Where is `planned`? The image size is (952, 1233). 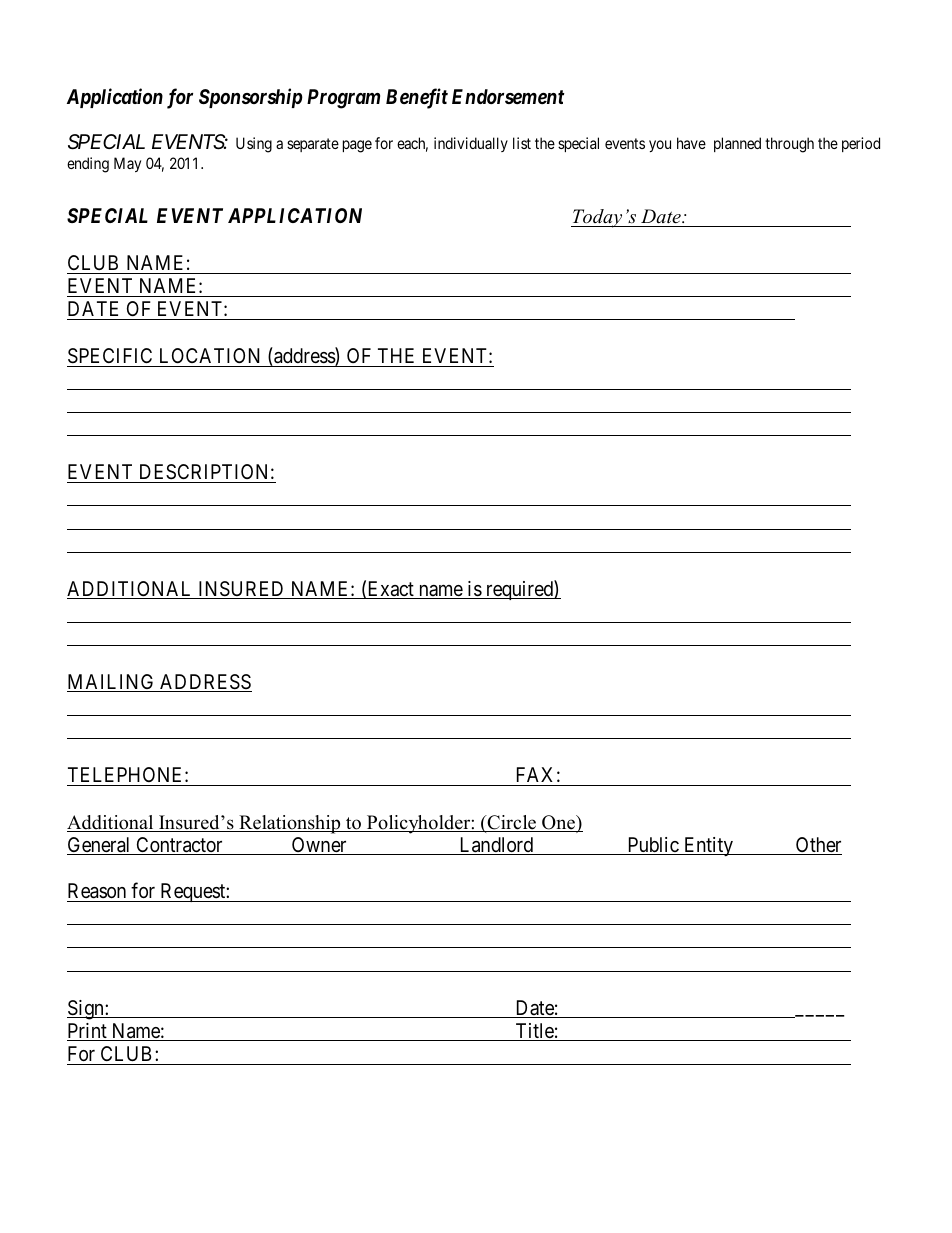
planned is located at coordinates (737, 144).
